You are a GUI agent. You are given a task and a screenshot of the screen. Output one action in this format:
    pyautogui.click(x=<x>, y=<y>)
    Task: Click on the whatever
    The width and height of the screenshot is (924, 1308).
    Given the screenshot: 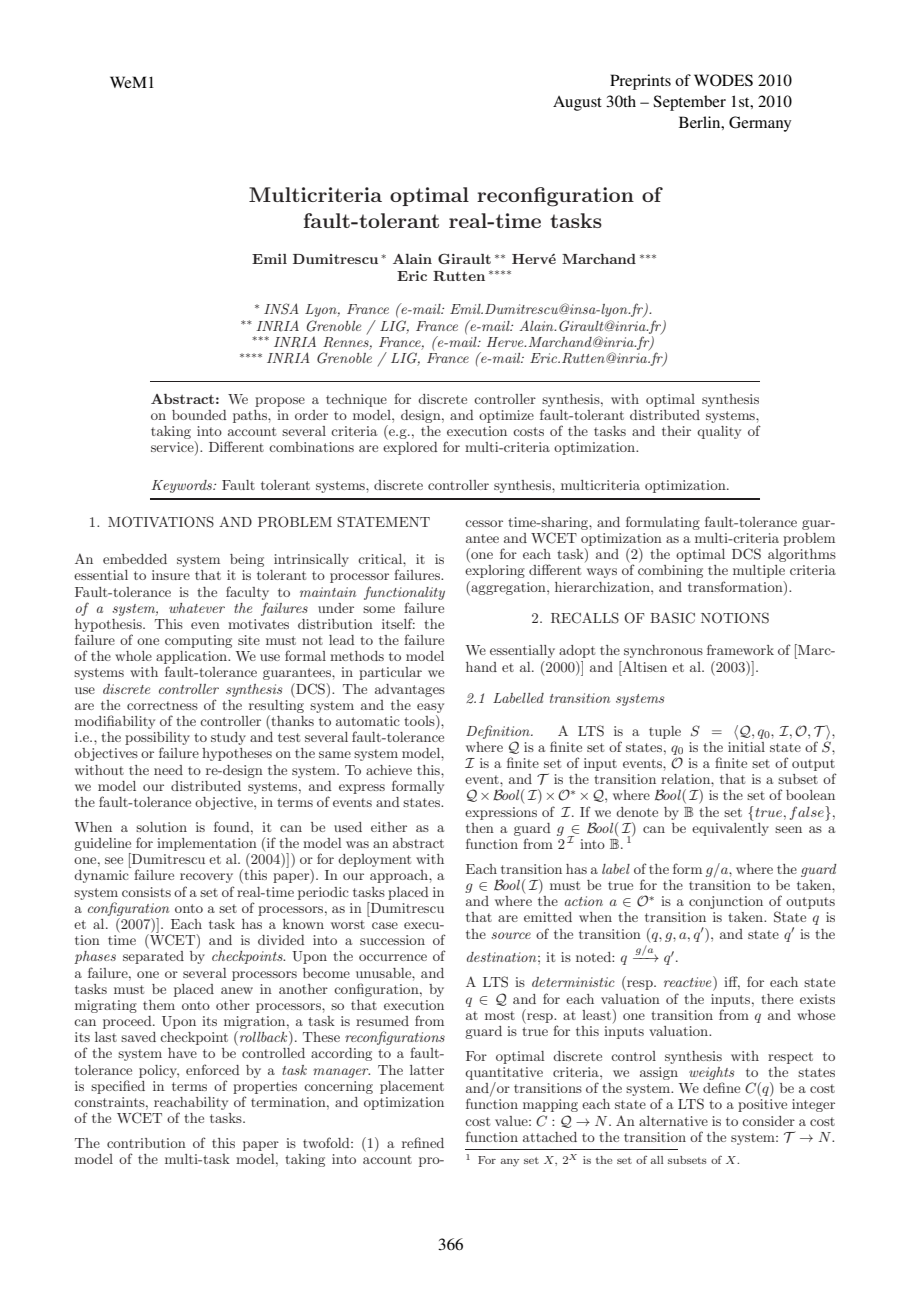 What is the action you would take?
    pyautogui.click(x=197, y=608)
